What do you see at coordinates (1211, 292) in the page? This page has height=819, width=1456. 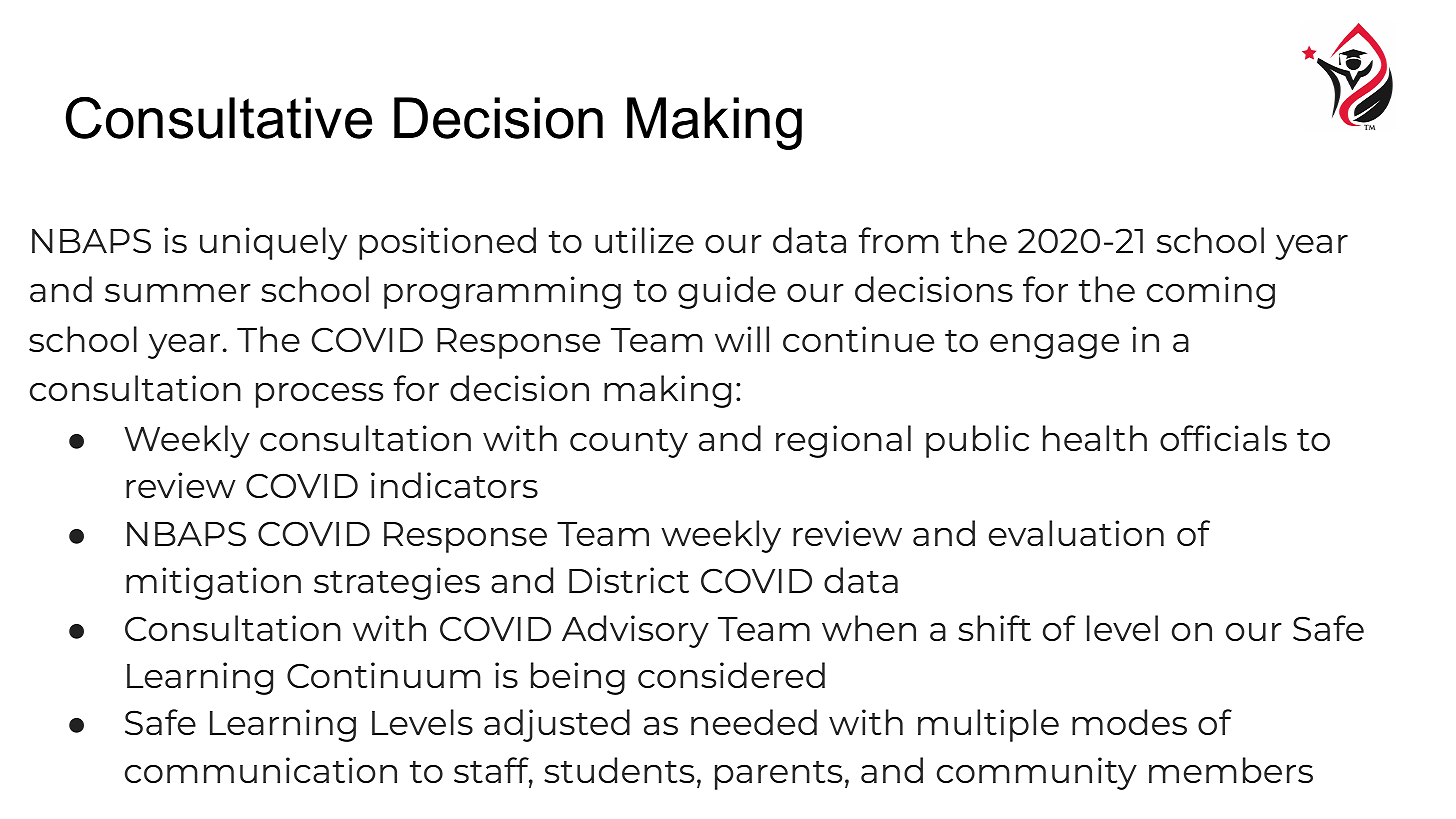 I see `coming` at bounding box center [1211, 292].
